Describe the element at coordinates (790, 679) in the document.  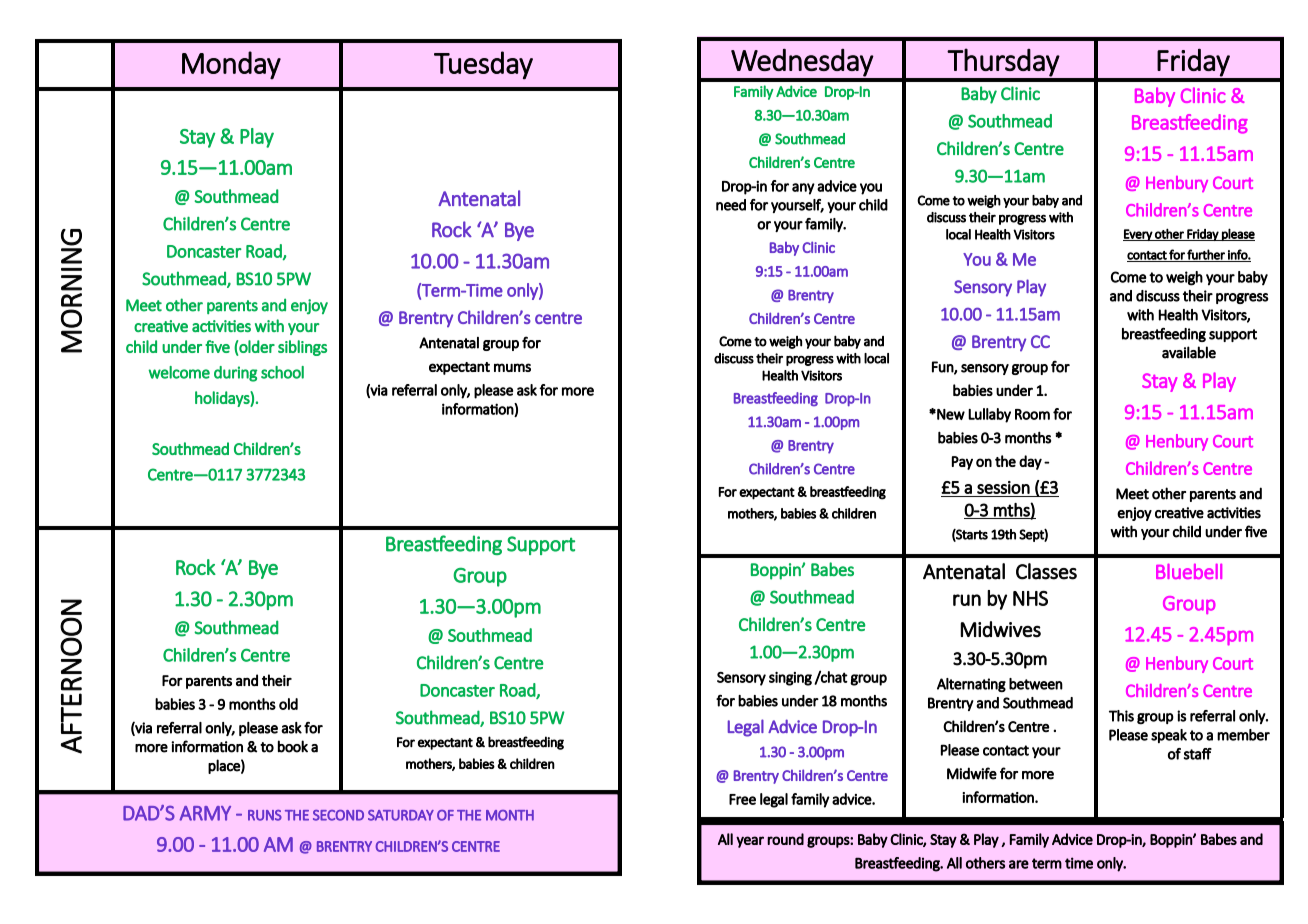
I see `singing` at that location.
